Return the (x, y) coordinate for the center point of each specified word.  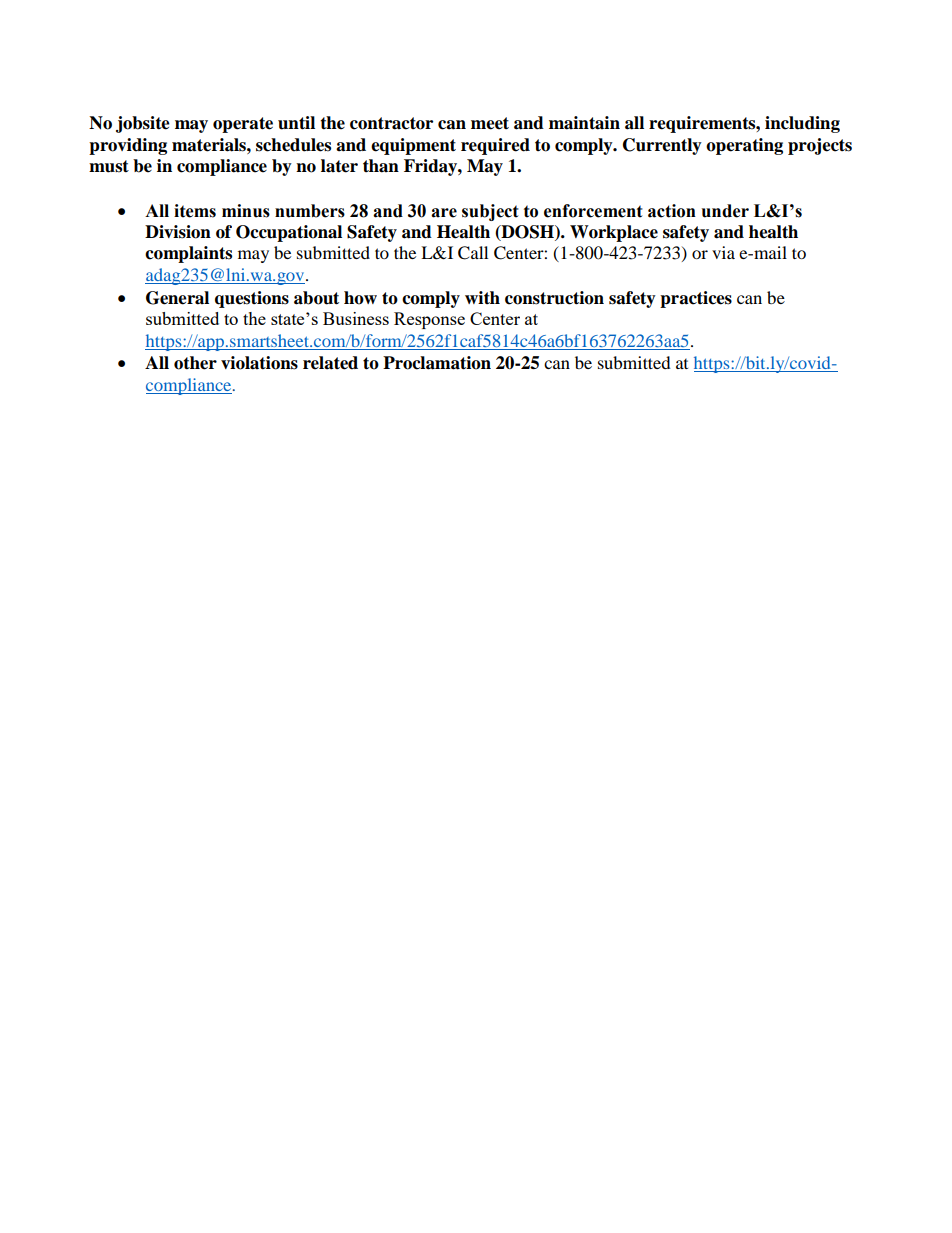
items (195, 211)
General (177, 298)
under (725, 211)
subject (490, 212)
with (482, 297)
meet (490, 123)
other (195, 363)
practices (696, 299)
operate (243, 125)
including (802, 124)
